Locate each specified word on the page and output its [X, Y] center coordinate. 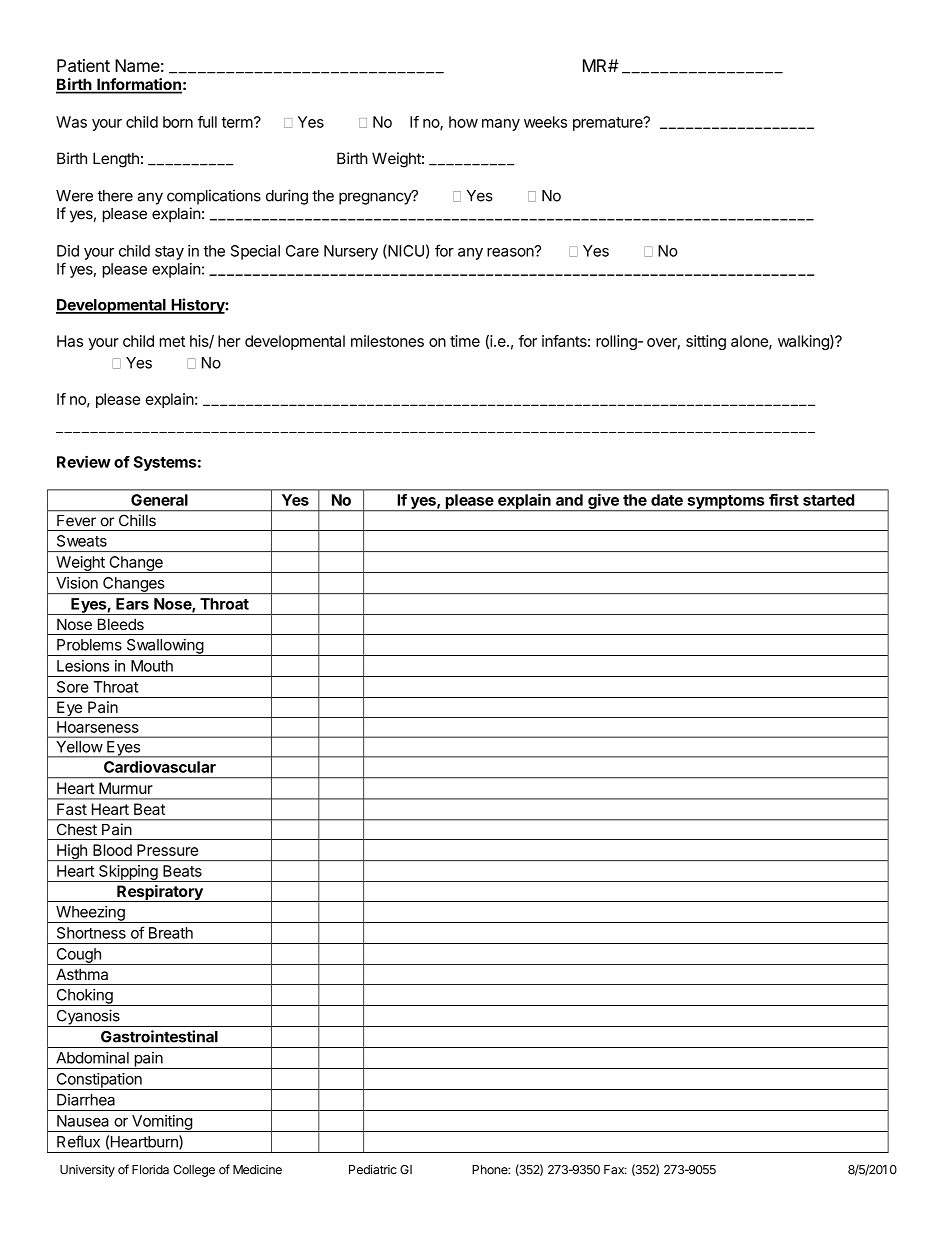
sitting [706, 342]
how [463, 122]
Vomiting [162, 1123]
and [569, 500]
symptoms [726, 503]
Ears [132, 604]
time [465, 341]
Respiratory [160, 893]
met [172, 341]
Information [138, 85]
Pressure [167, 850]
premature [609, 124]
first [784, 499]
